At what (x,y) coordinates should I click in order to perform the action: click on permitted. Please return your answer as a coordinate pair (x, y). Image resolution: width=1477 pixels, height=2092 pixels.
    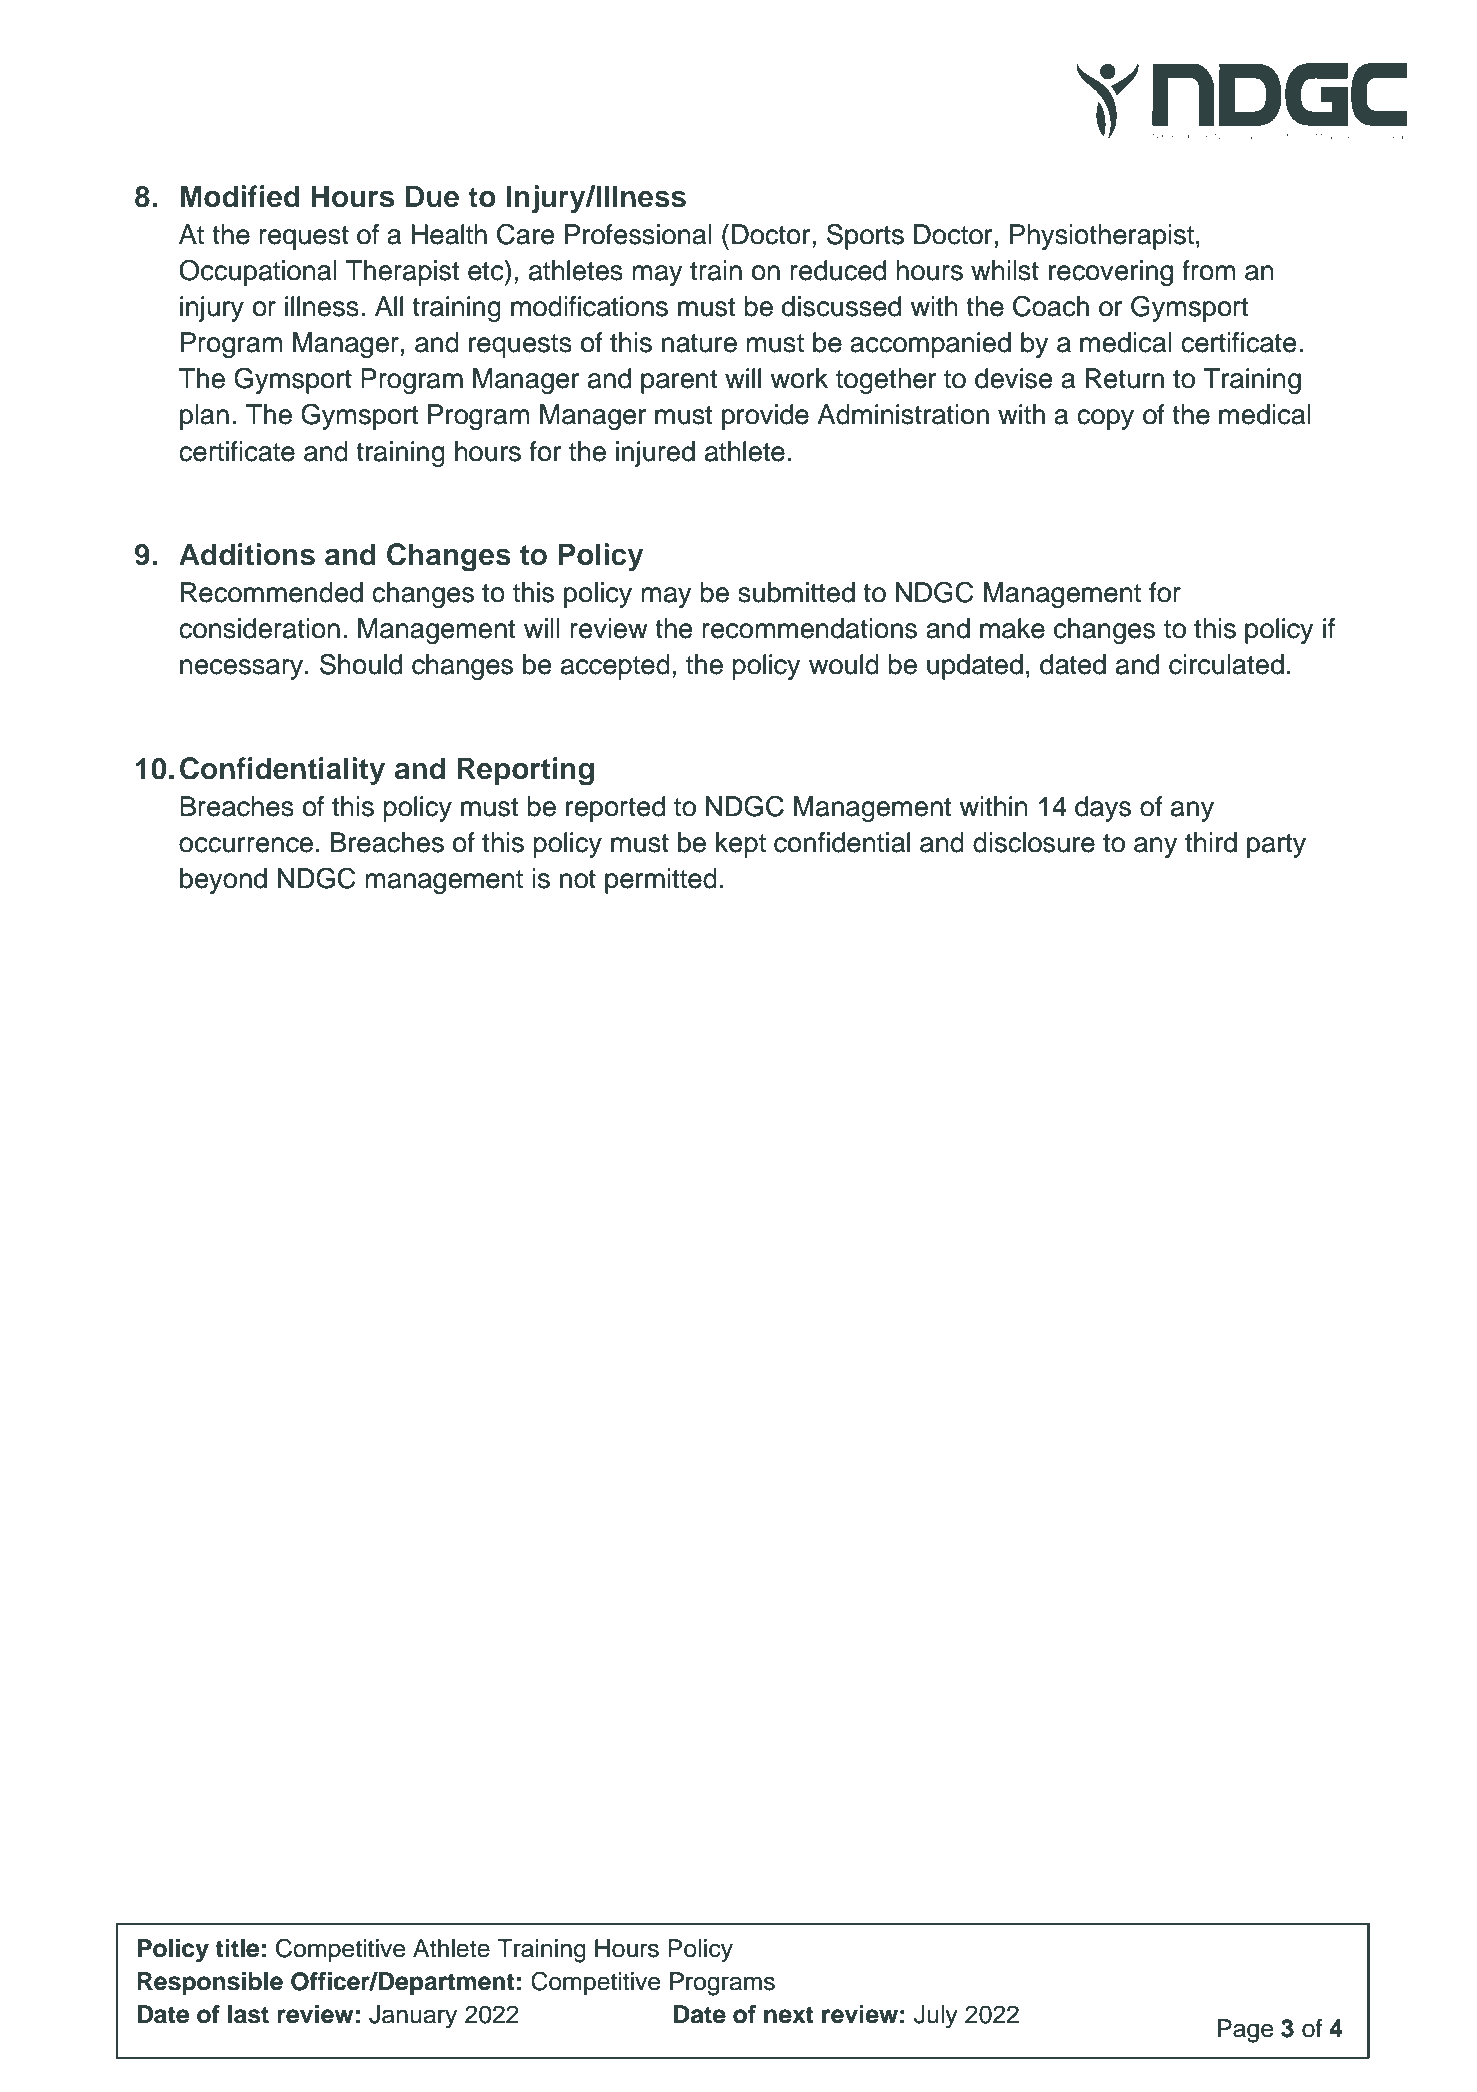
    Looking at the image, I should click on (661, 881).
